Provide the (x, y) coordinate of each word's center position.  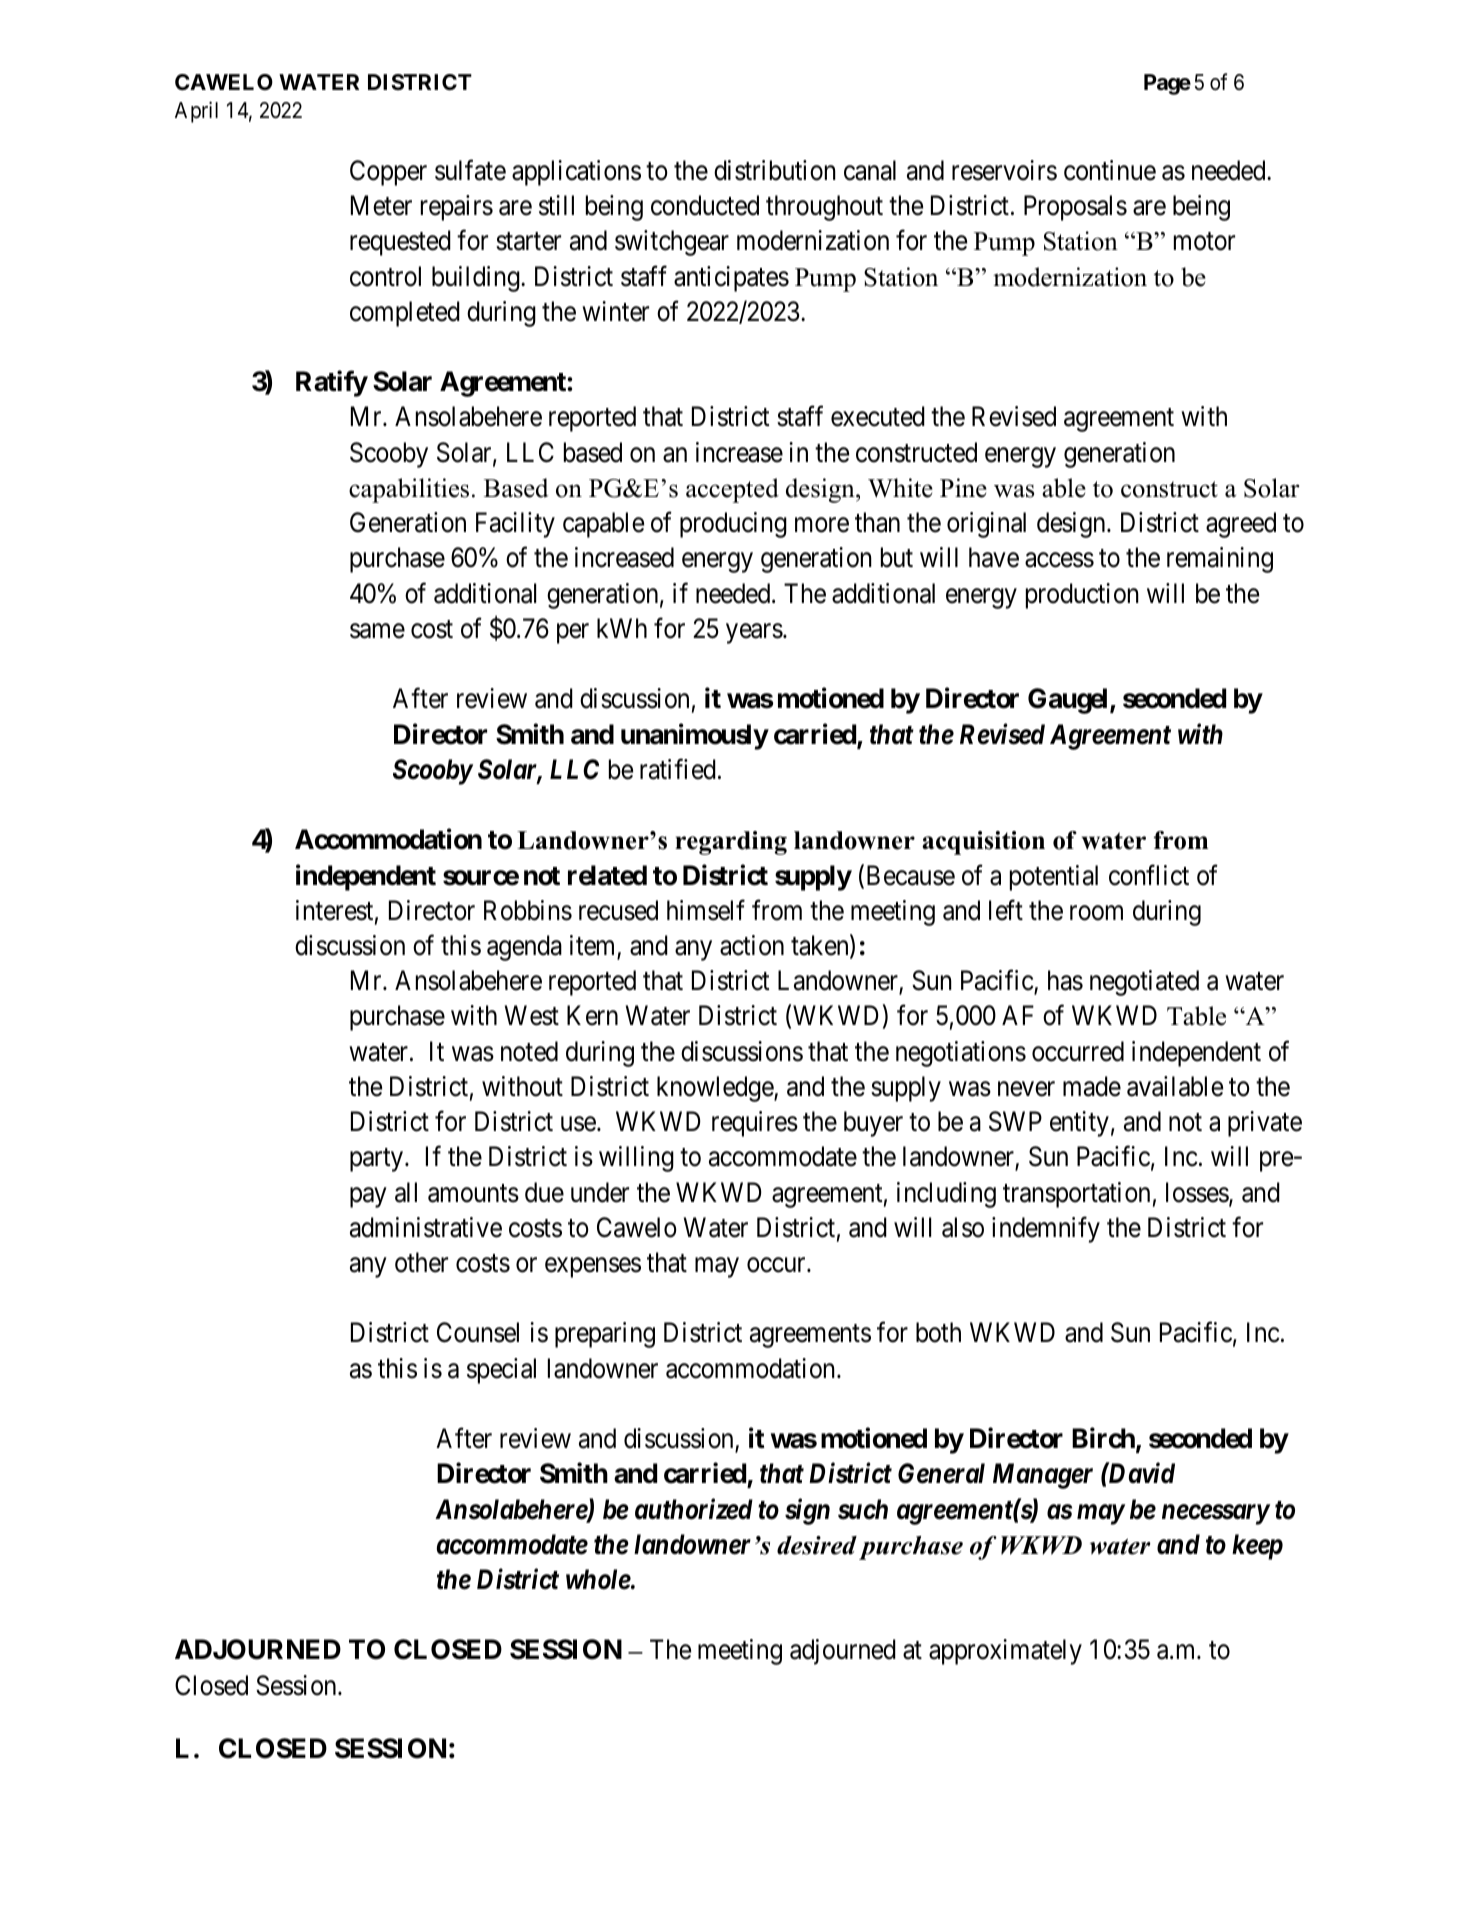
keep (1257, 1547)
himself (706, 910)
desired (817, 1545)
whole (598, 1579)
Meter (381, 205)
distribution (775, 170)
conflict (1149, 875)
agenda (524, 948)
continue (1110, 170)
